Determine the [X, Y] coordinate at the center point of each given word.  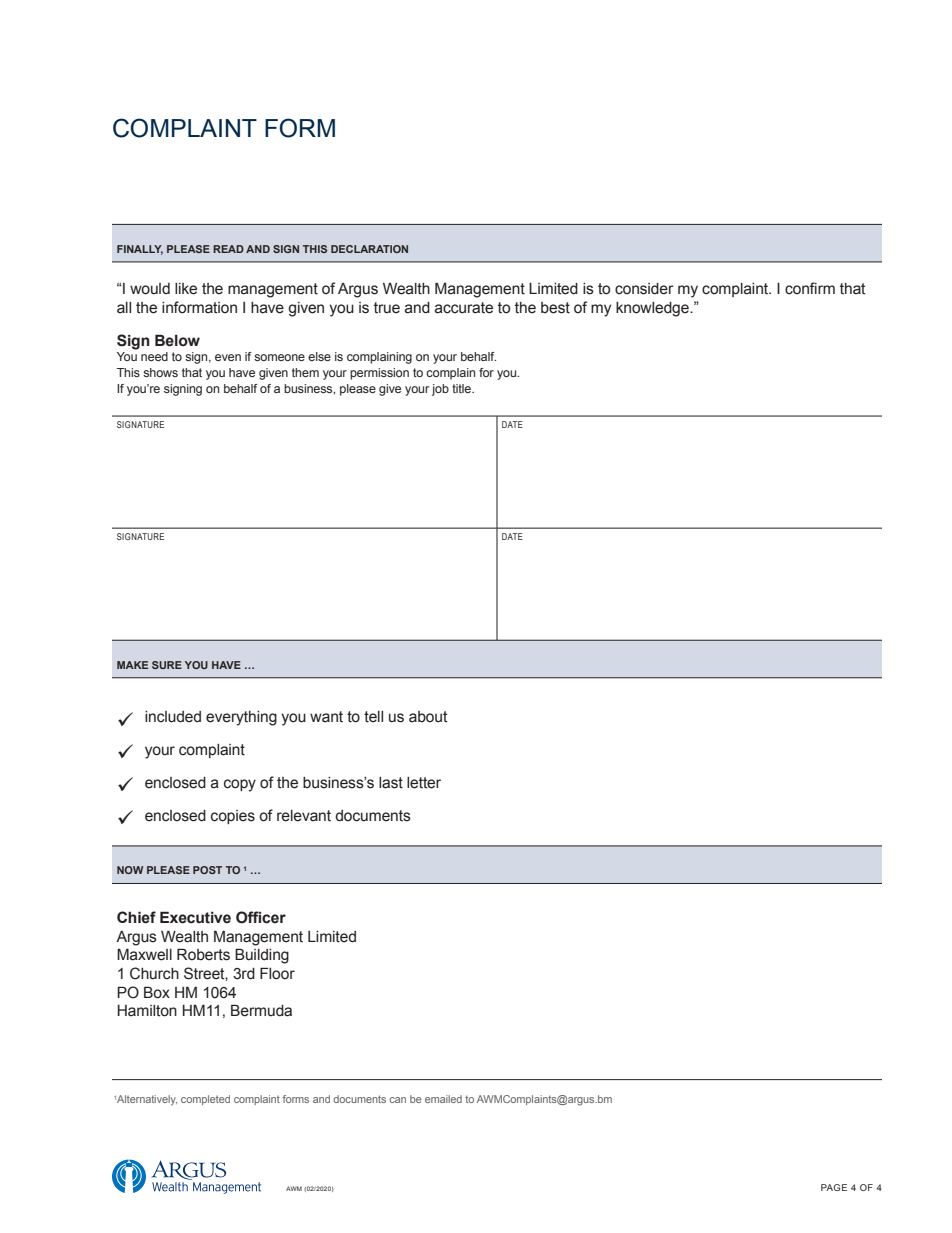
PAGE [834, 1187]
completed [205, 1100]
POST [207, 870]
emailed [443, 1099]
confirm [810, 288]
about [428, 717]
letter [424, 783]
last [391, 783]
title [462, 388]
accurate [464, 308]
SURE [167, 665]
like [186, 289]
